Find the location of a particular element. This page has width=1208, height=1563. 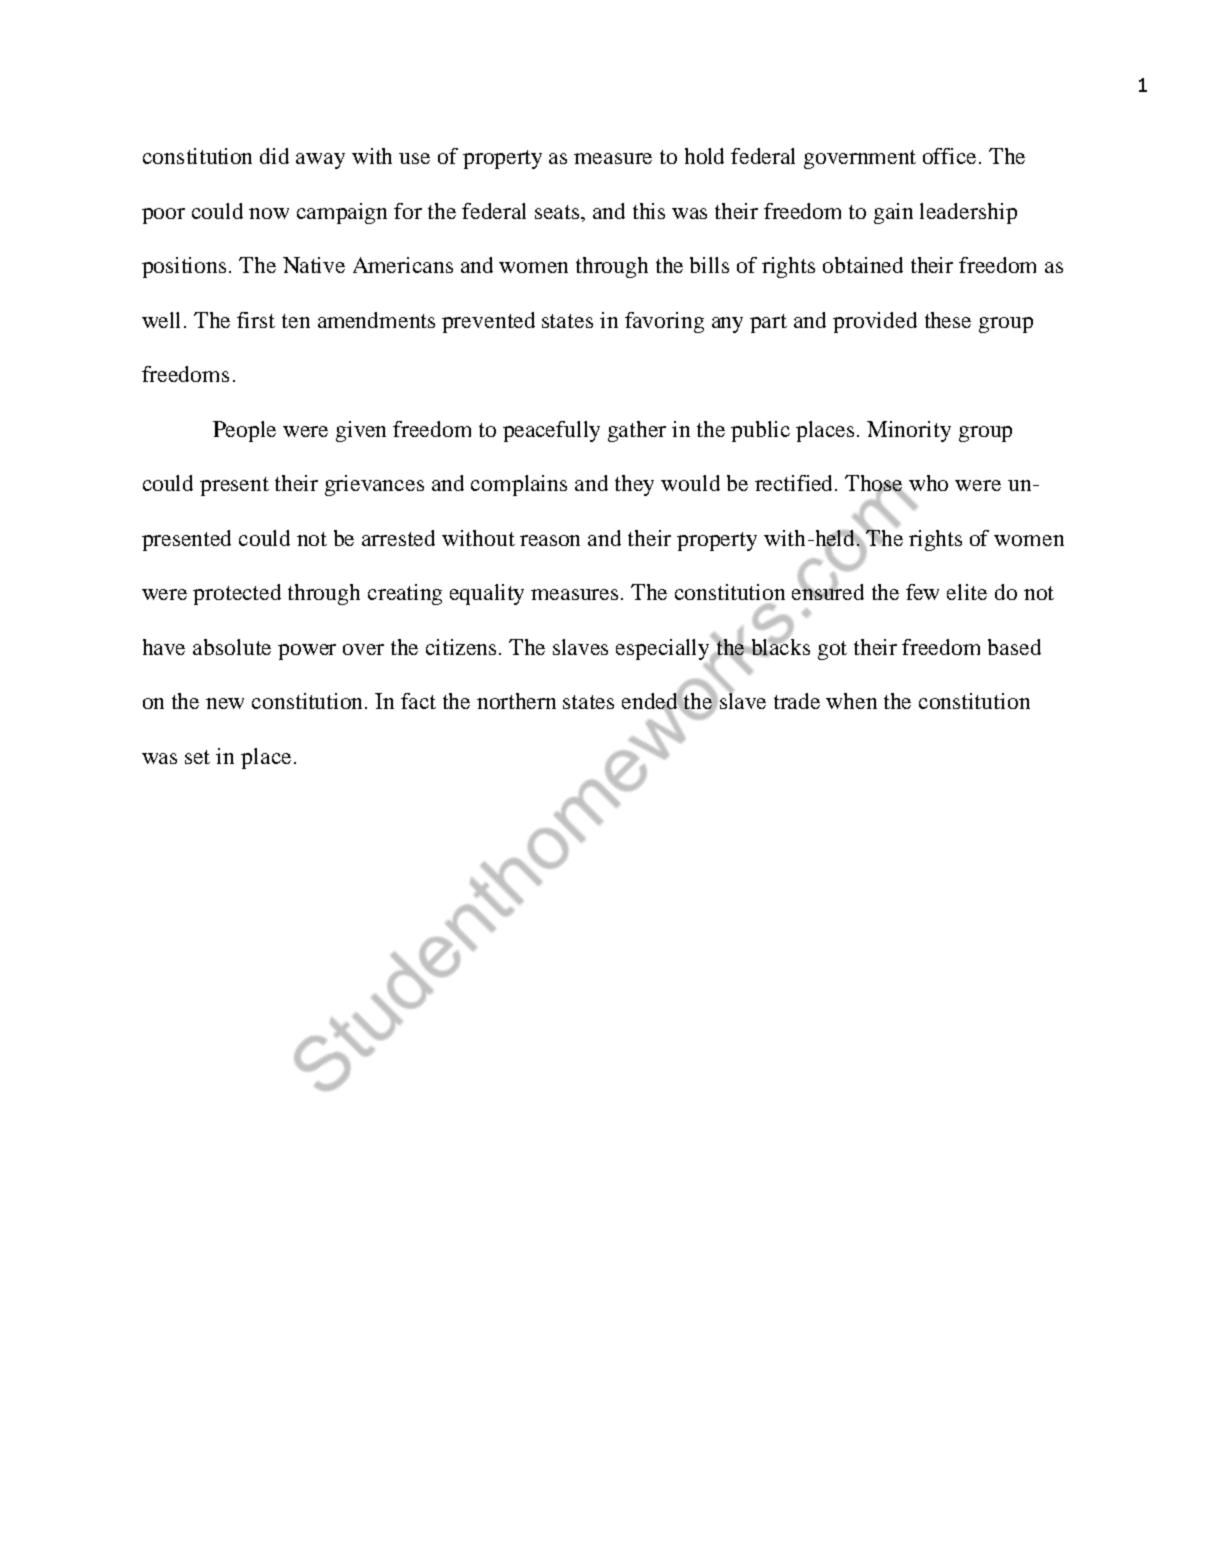

peacefully is located at coordinates (551, 431).
